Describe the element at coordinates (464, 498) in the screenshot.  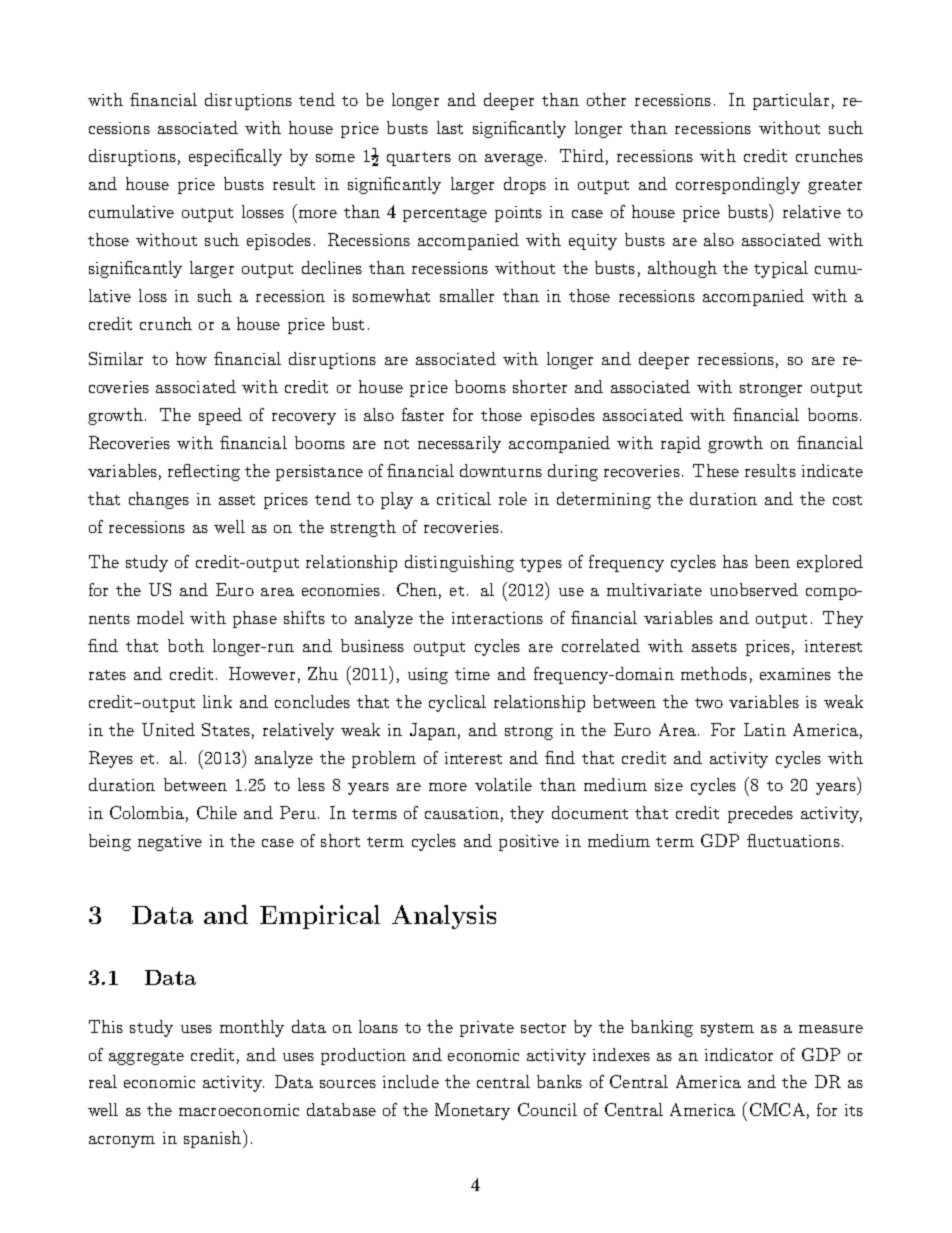
I see `critical` at that location.
